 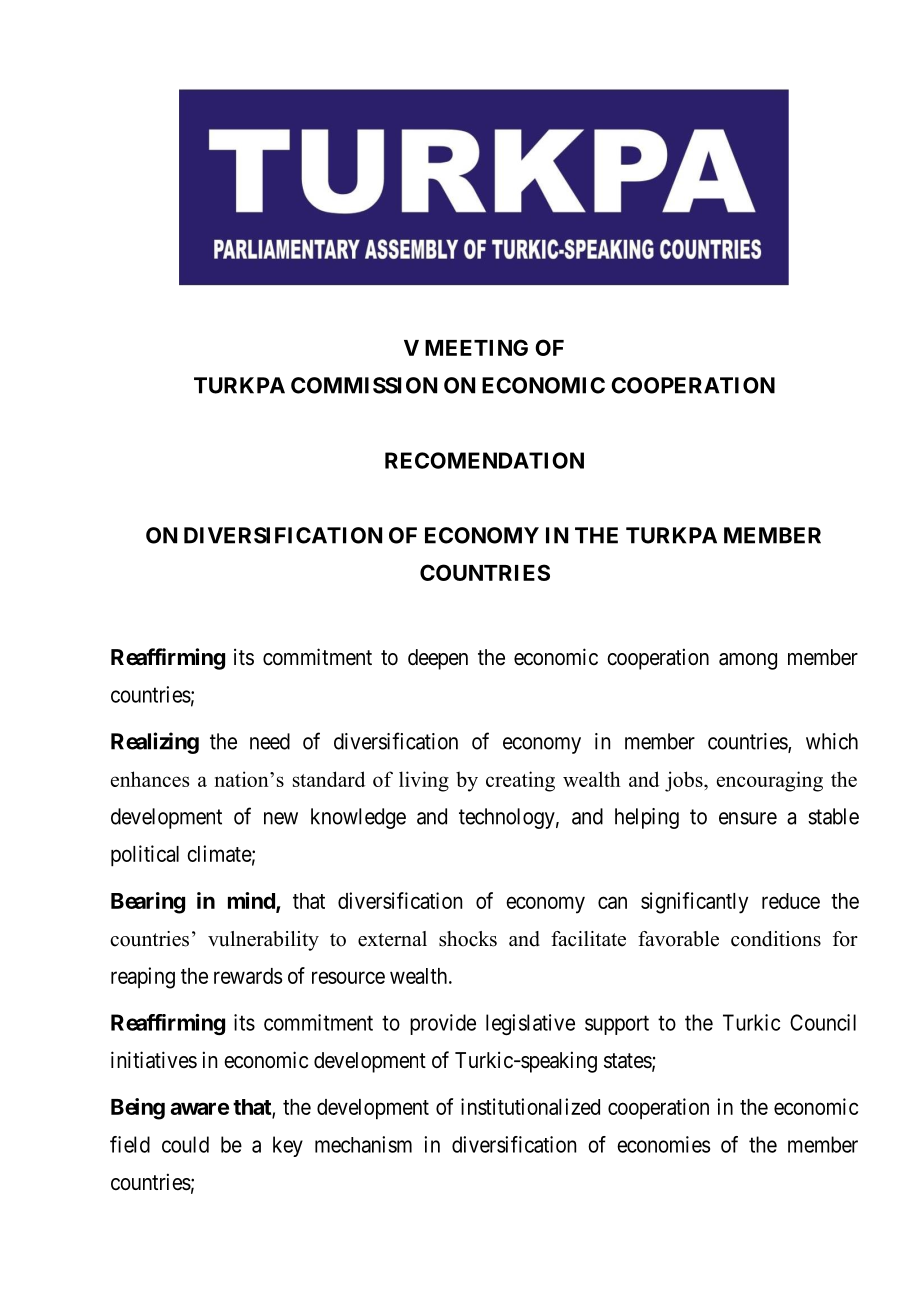 I want to click on encouraging, so click(x=770, y=781).
